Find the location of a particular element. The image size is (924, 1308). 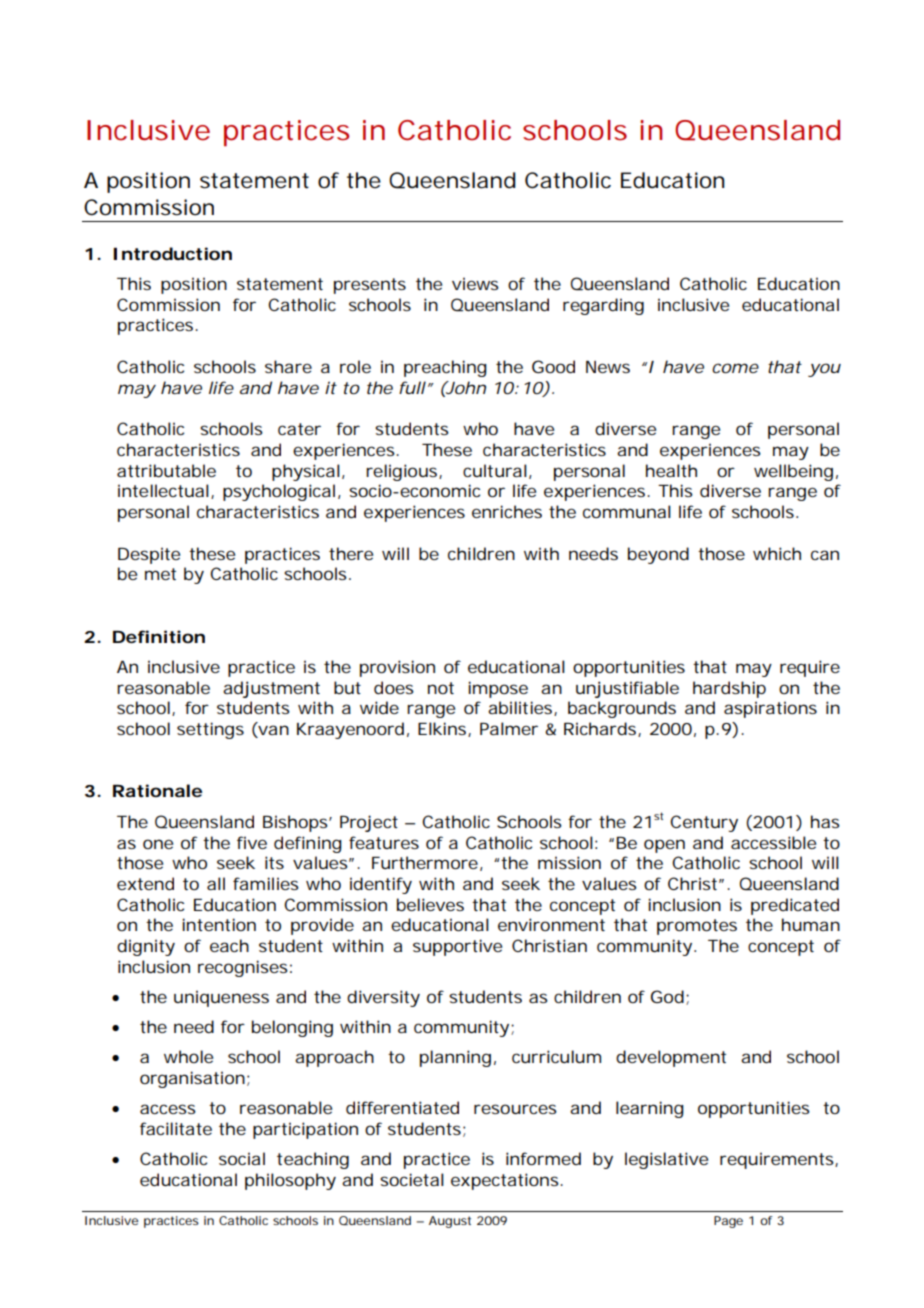

come is located at coordinates (735, 368).
